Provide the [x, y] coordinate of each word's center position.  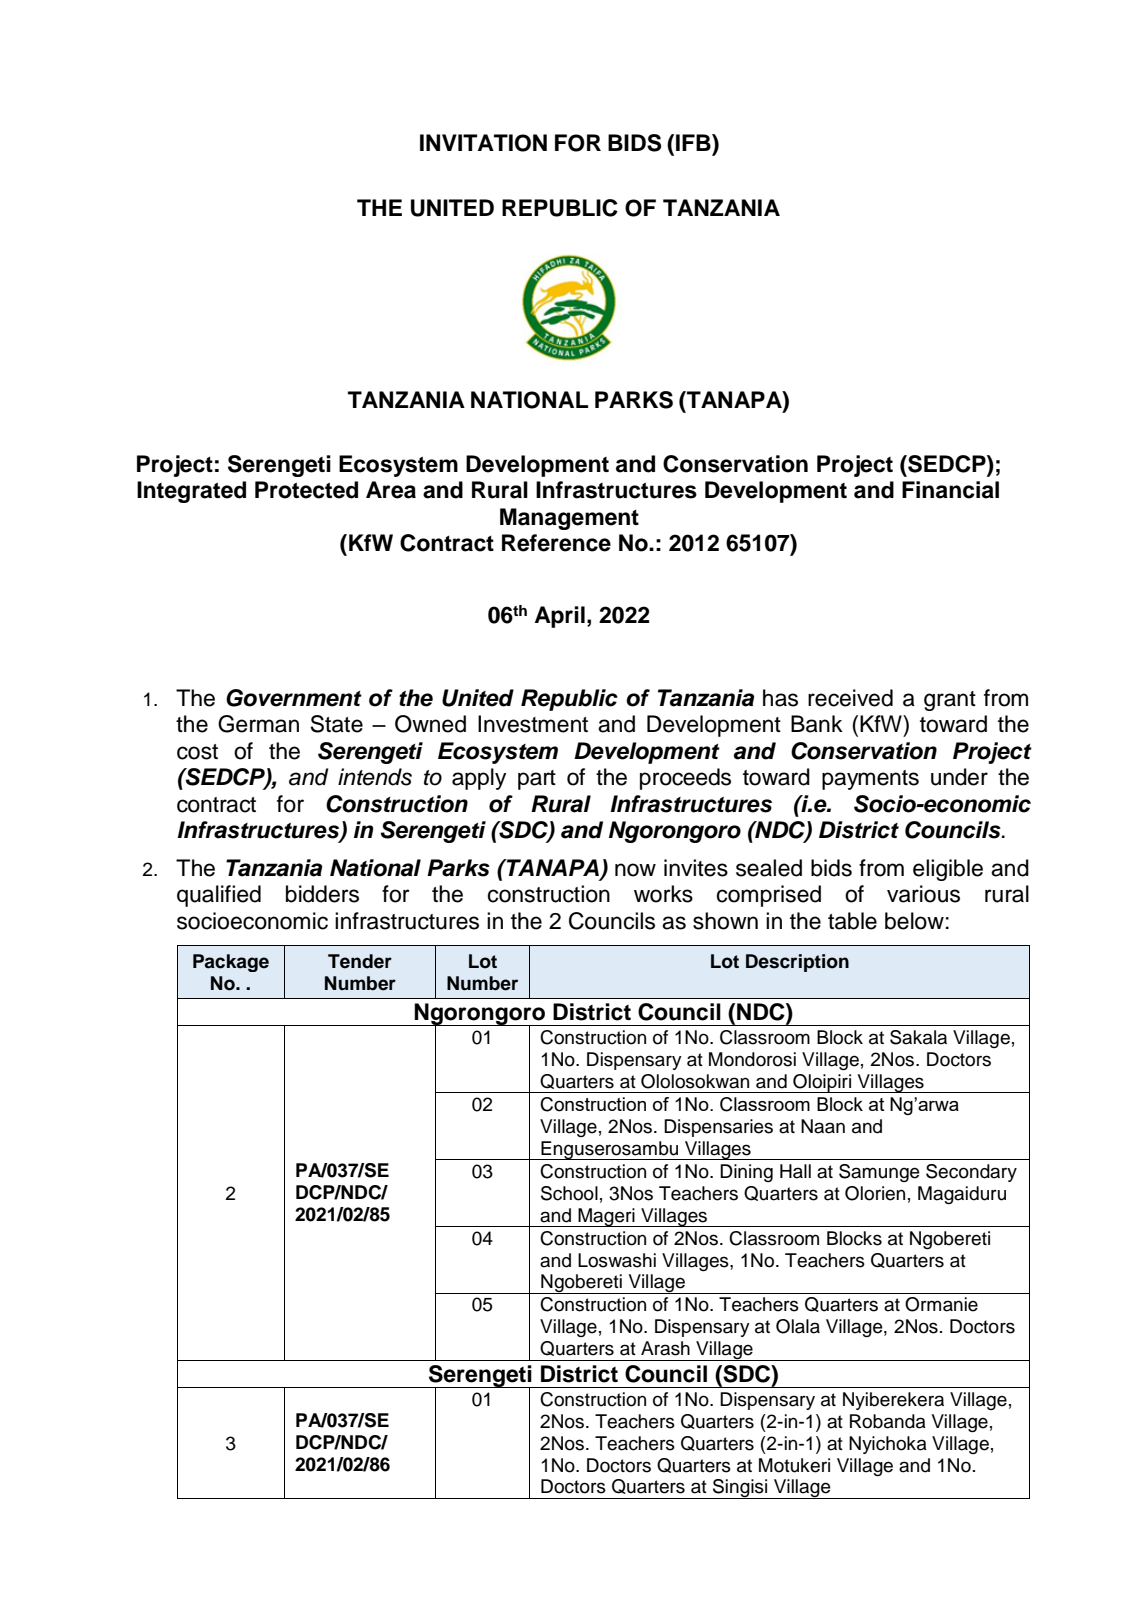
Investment [533, 724]
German [258, 724]
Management [569, 519]
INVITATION [483, 143]
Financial [950, 490]
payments [870, 780]
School [569, 1193]
